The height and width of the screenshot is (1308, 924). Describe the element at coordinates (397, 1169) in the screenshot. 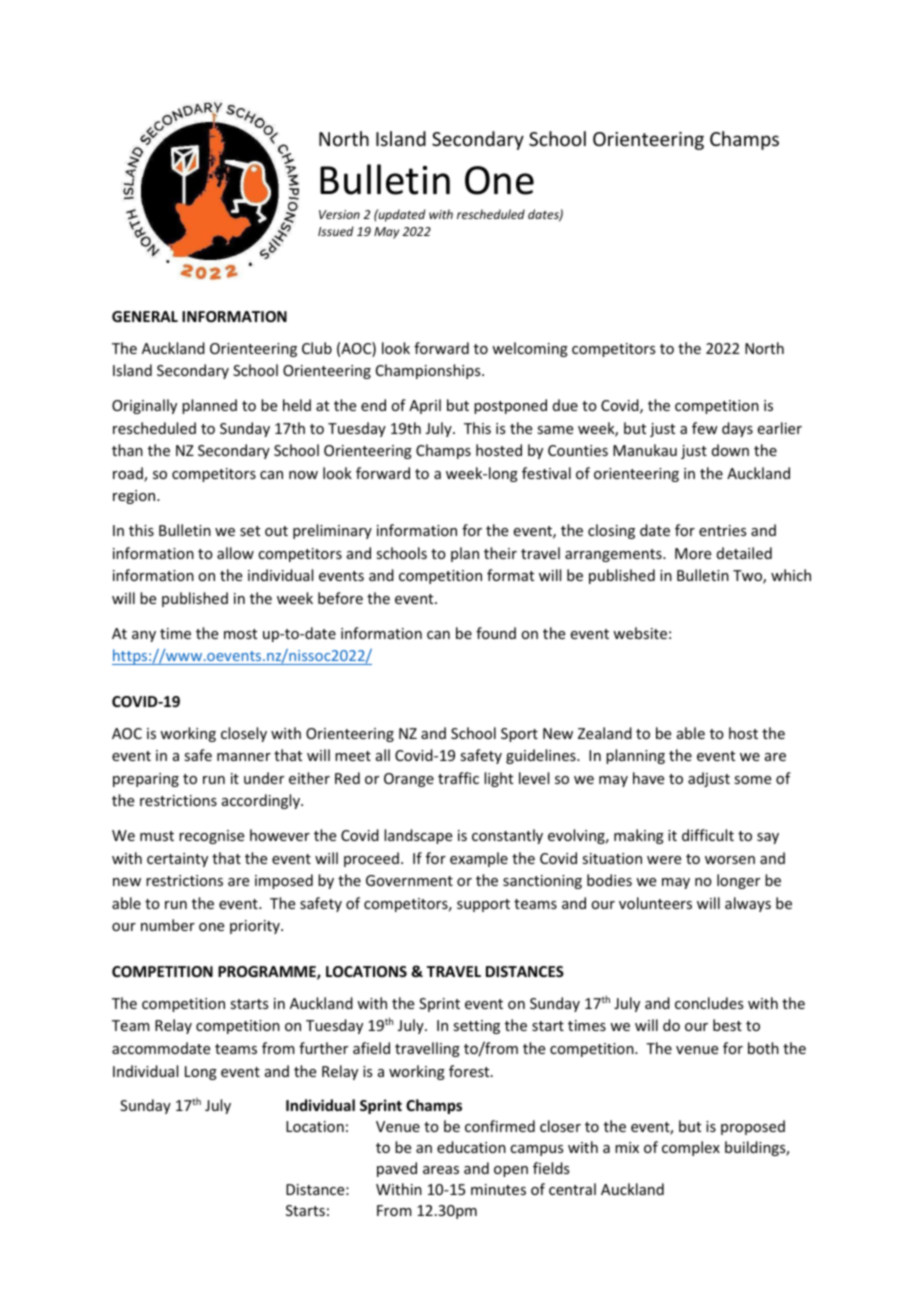

I see `paved` at that location.
